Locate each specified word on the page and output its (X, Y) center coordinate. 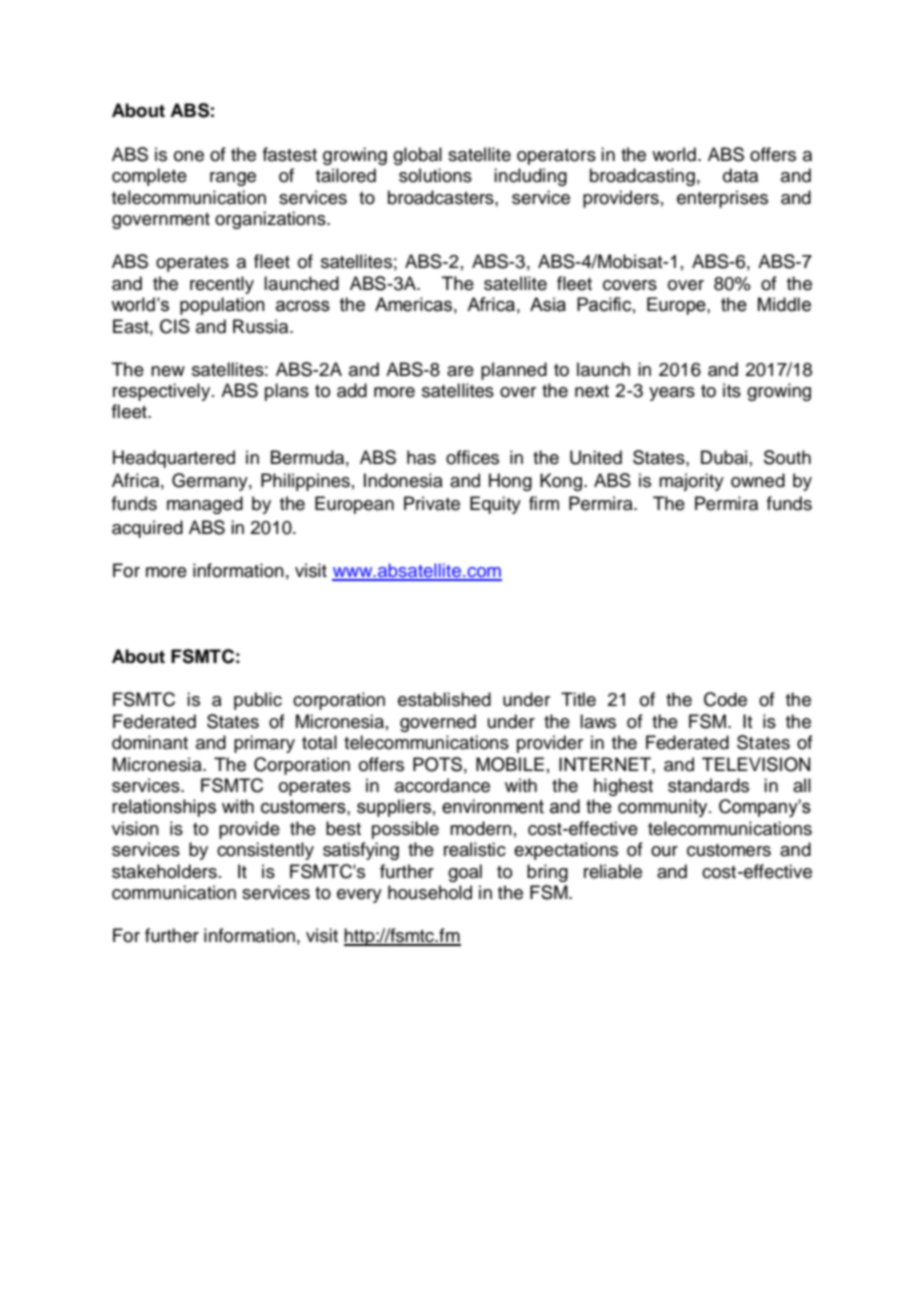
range (233, 179)
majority (691, 482)
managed (205, 505)
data (740, 175)
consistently (265, 851)
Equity (495, 505)
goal (465, 873)
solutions (435, 175)
